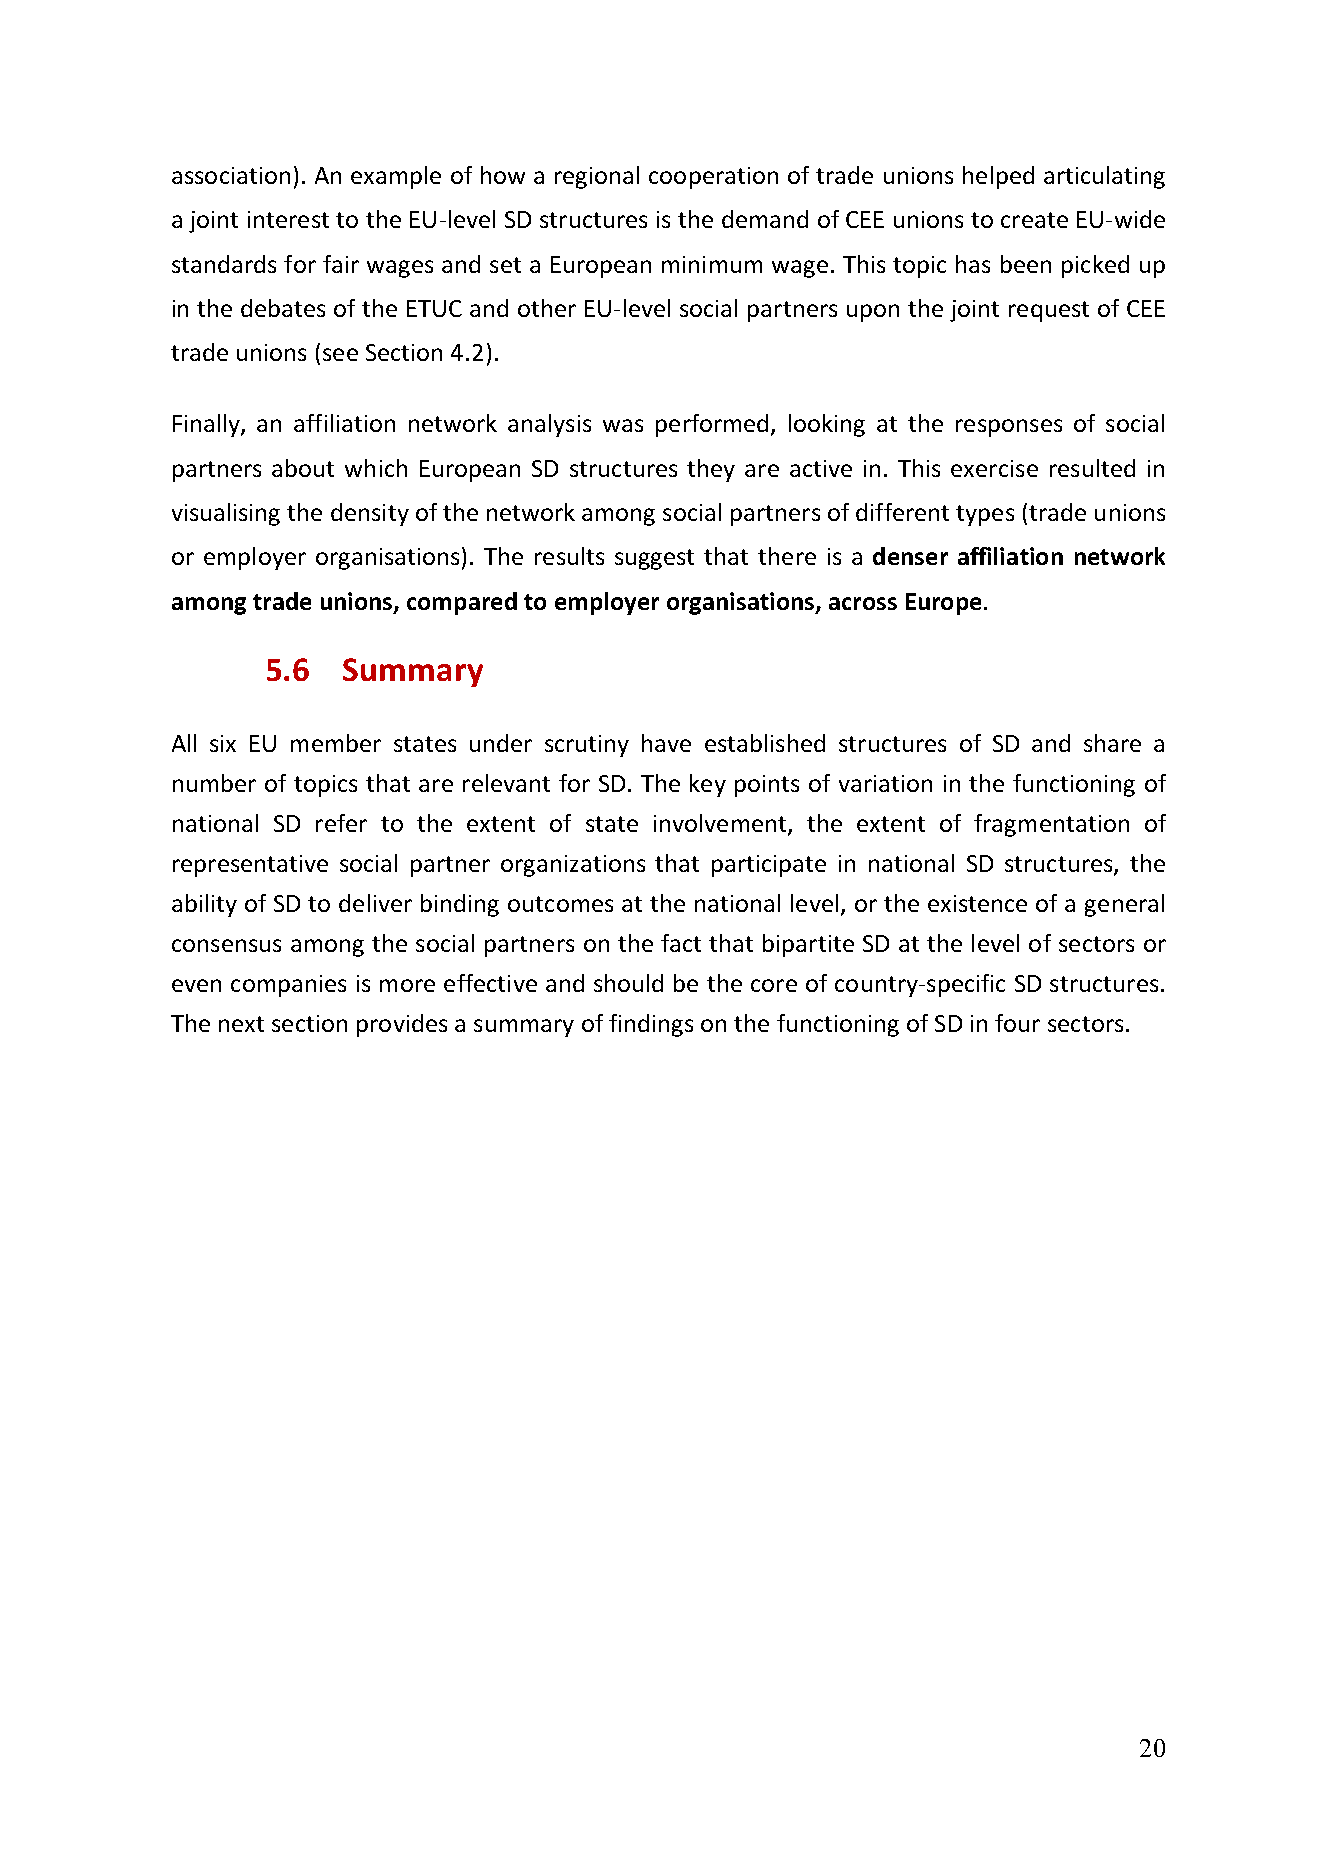  Describe the element at coordinates (910, 556) in the screenshot. I see `denser` at that location.
